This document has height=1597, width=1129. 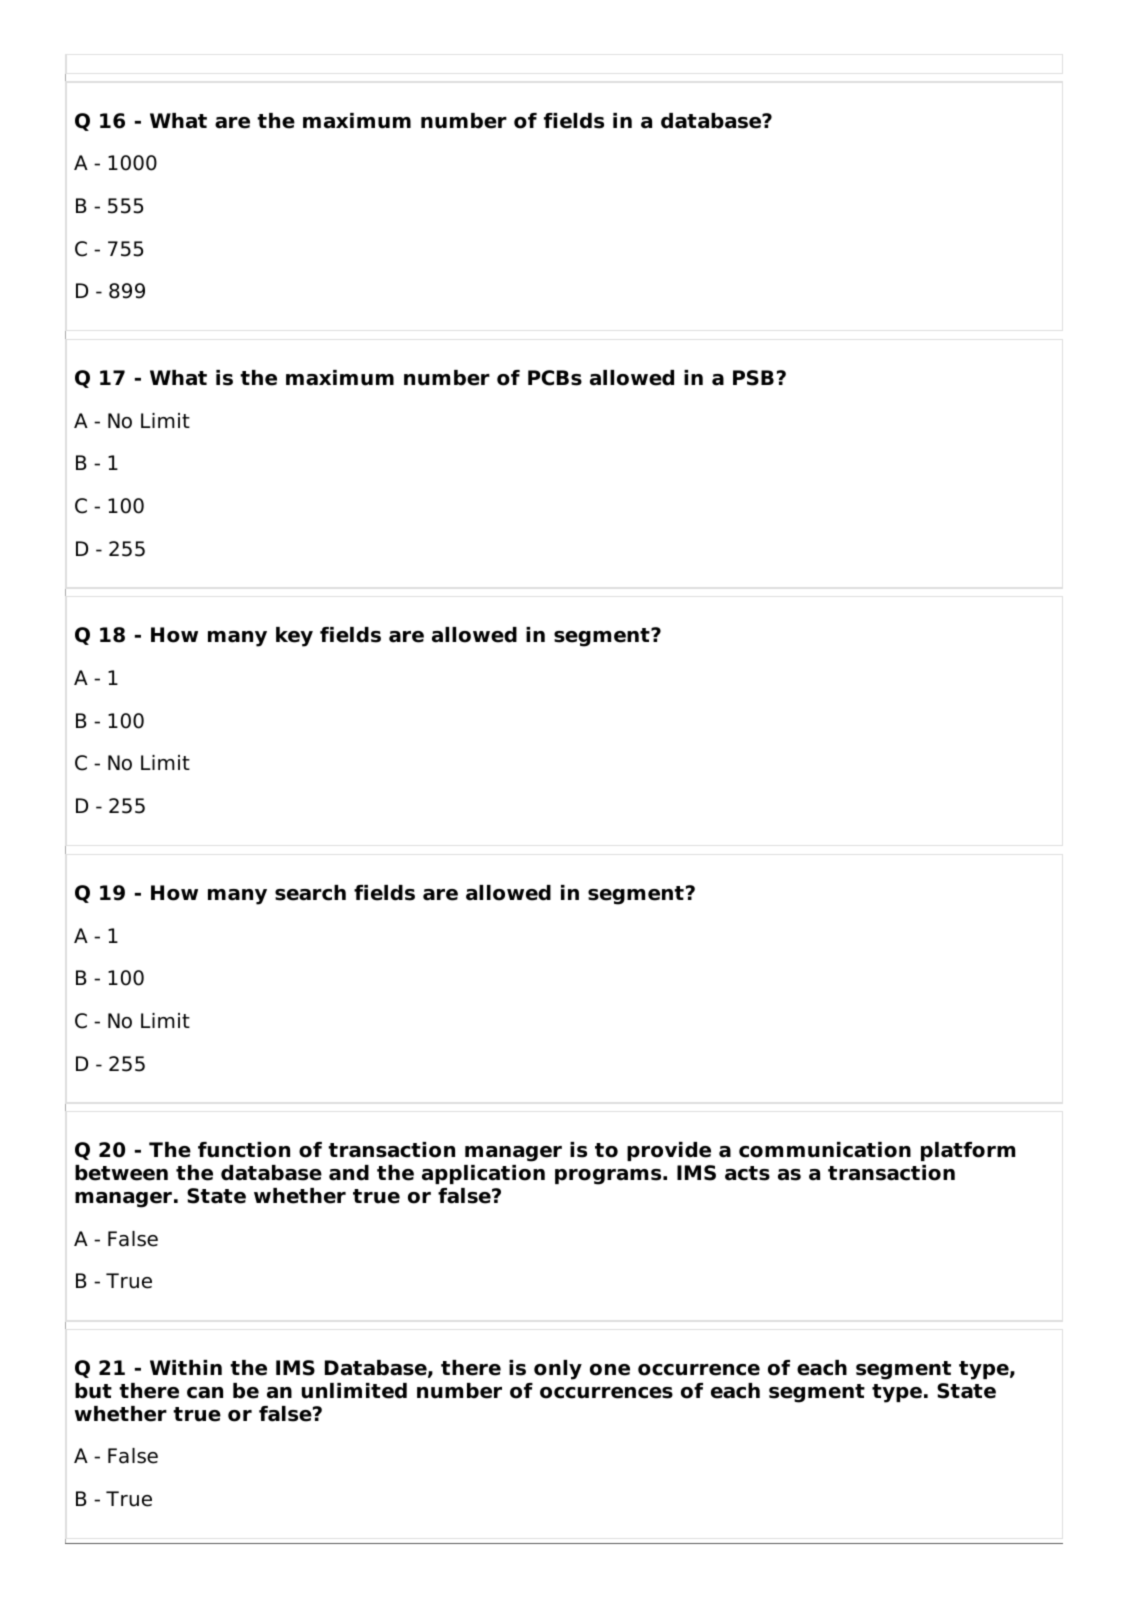 I want to click on Within, so click(x=186, y=1367).
